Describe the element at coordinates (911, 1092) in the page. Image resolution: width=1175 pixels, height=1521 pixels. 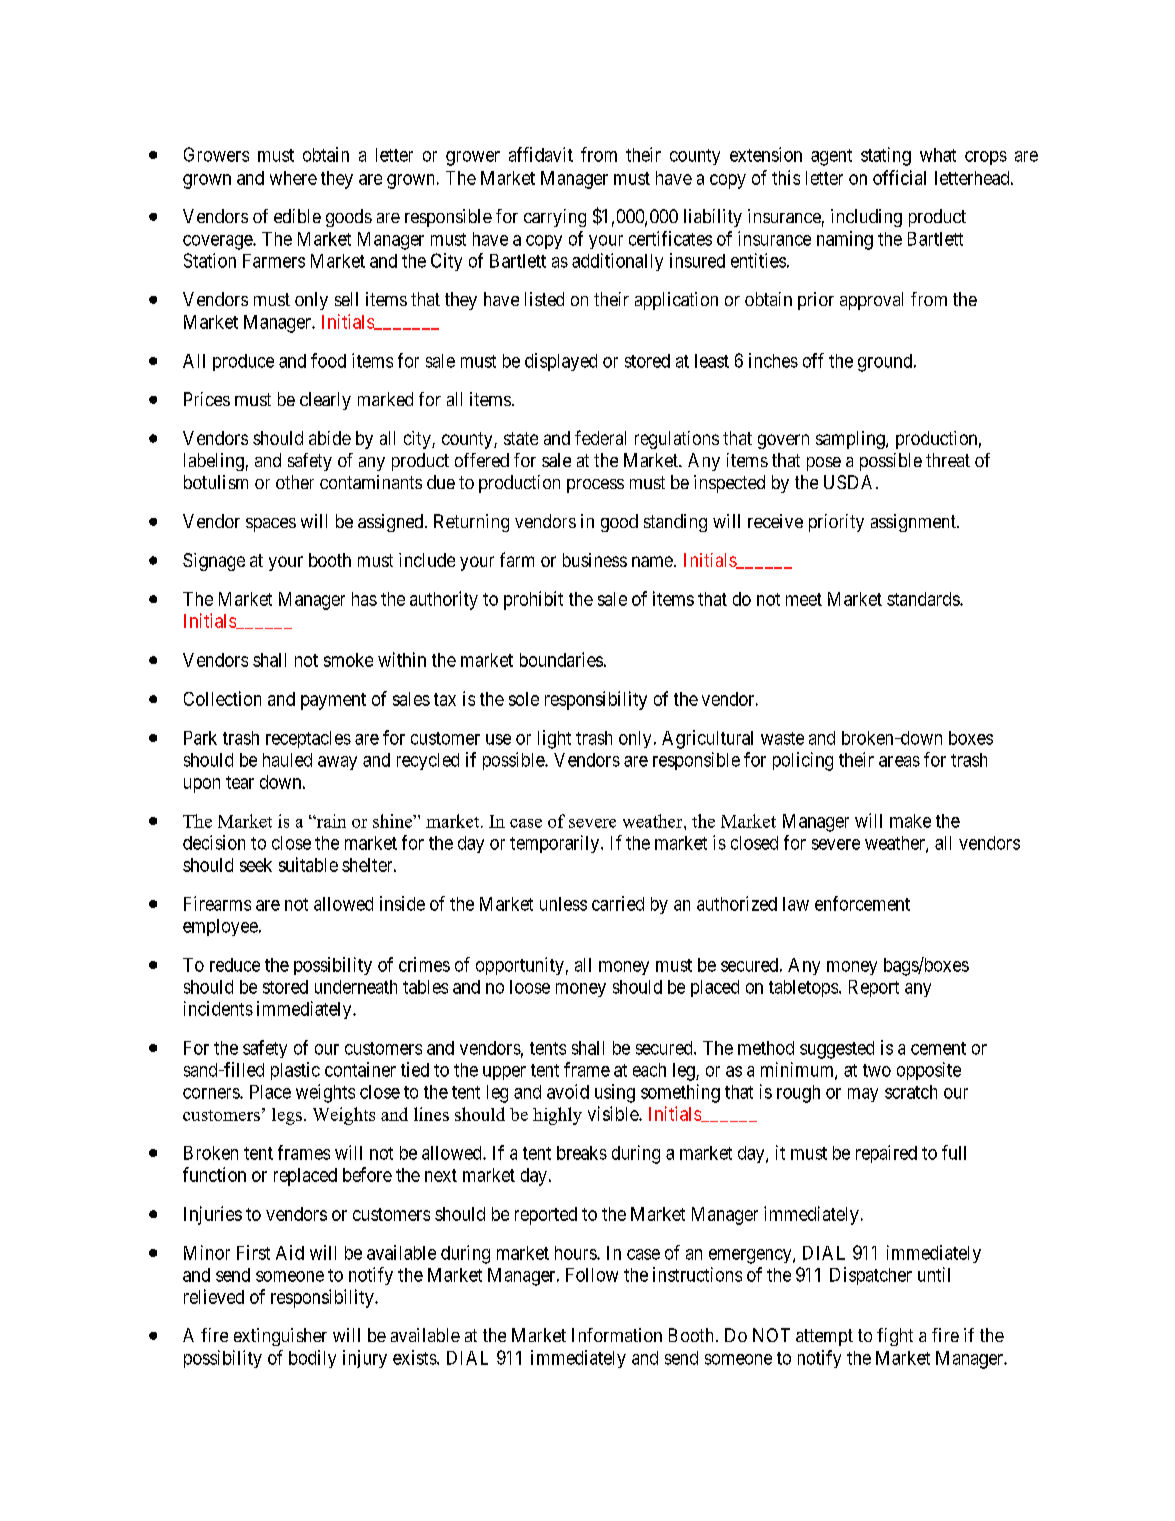
I see `scratch` at that location.
